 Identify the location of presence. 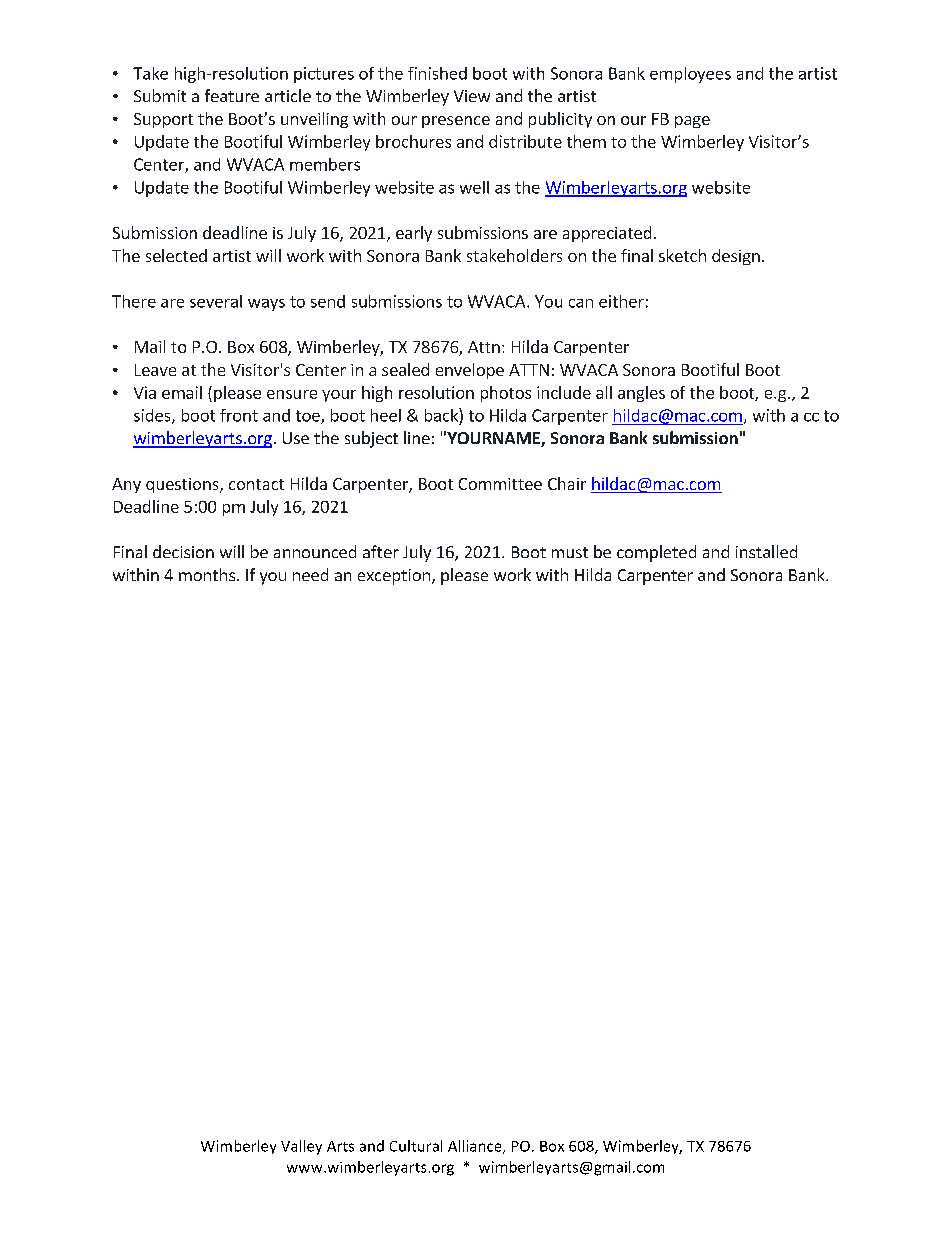
(456, 122).
